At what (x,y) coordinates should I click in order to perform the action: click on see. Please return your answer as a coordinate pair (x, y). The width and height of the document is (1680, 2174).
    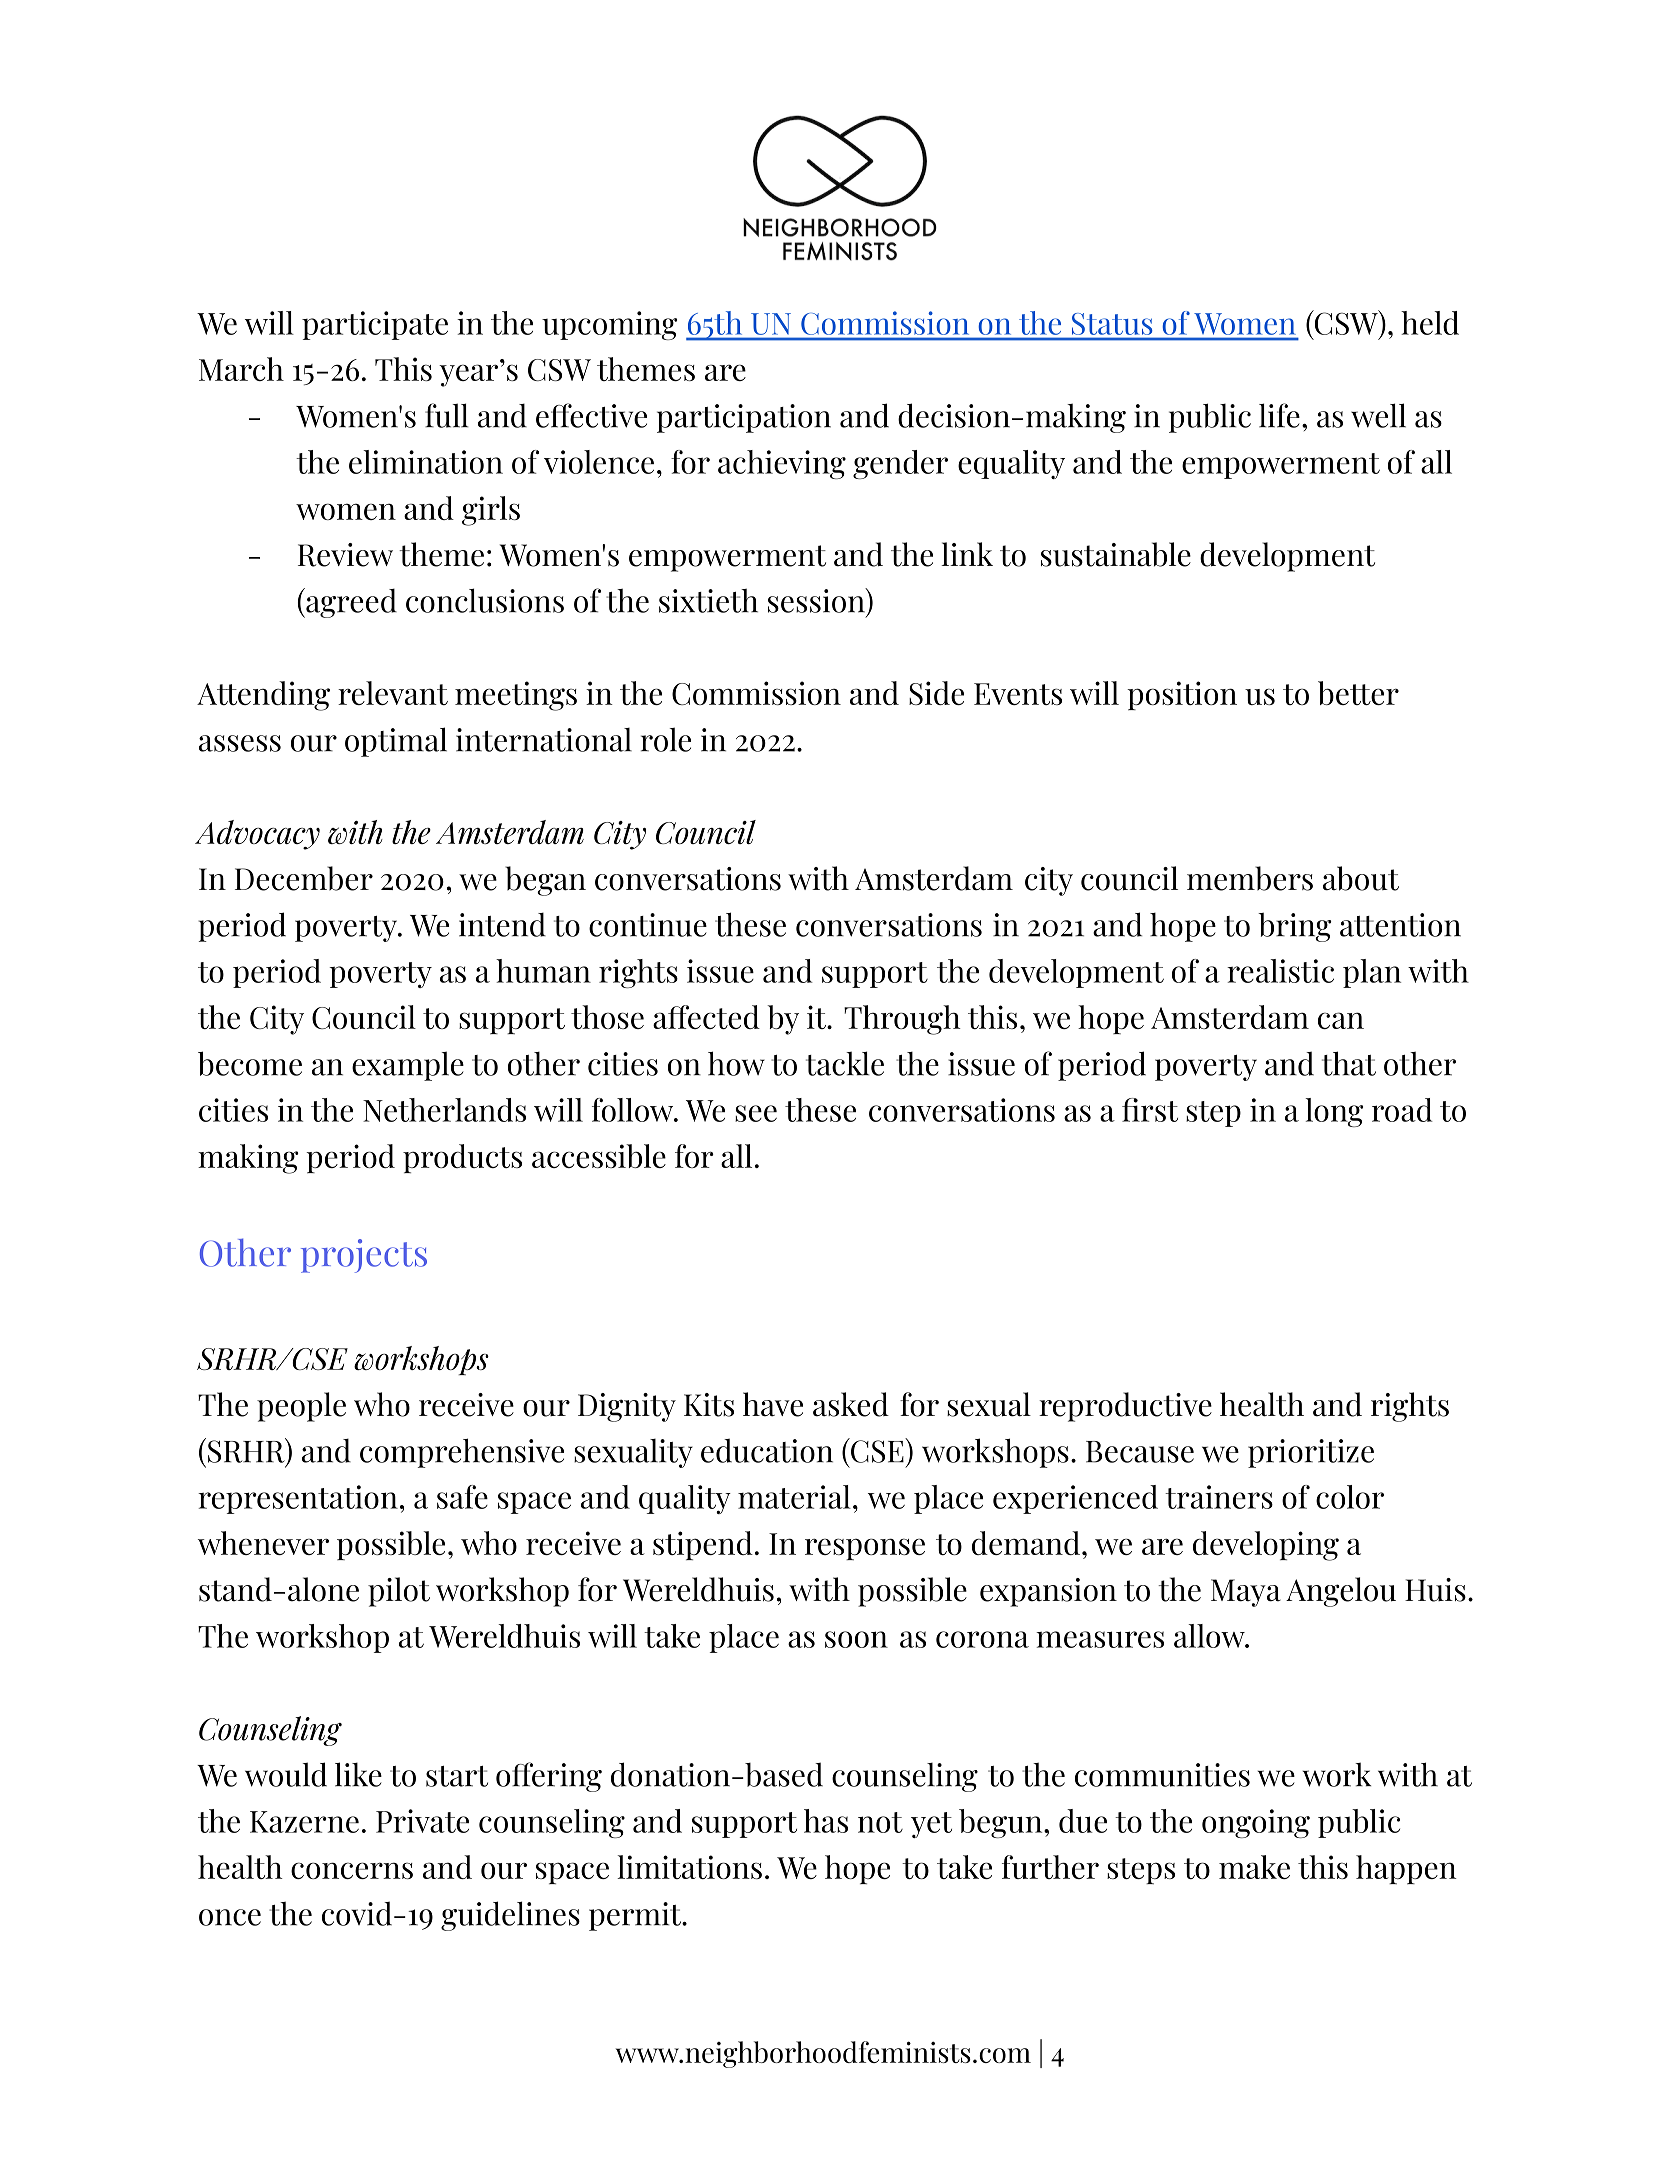
    Looking at the image, I should click on (756, 1113).
